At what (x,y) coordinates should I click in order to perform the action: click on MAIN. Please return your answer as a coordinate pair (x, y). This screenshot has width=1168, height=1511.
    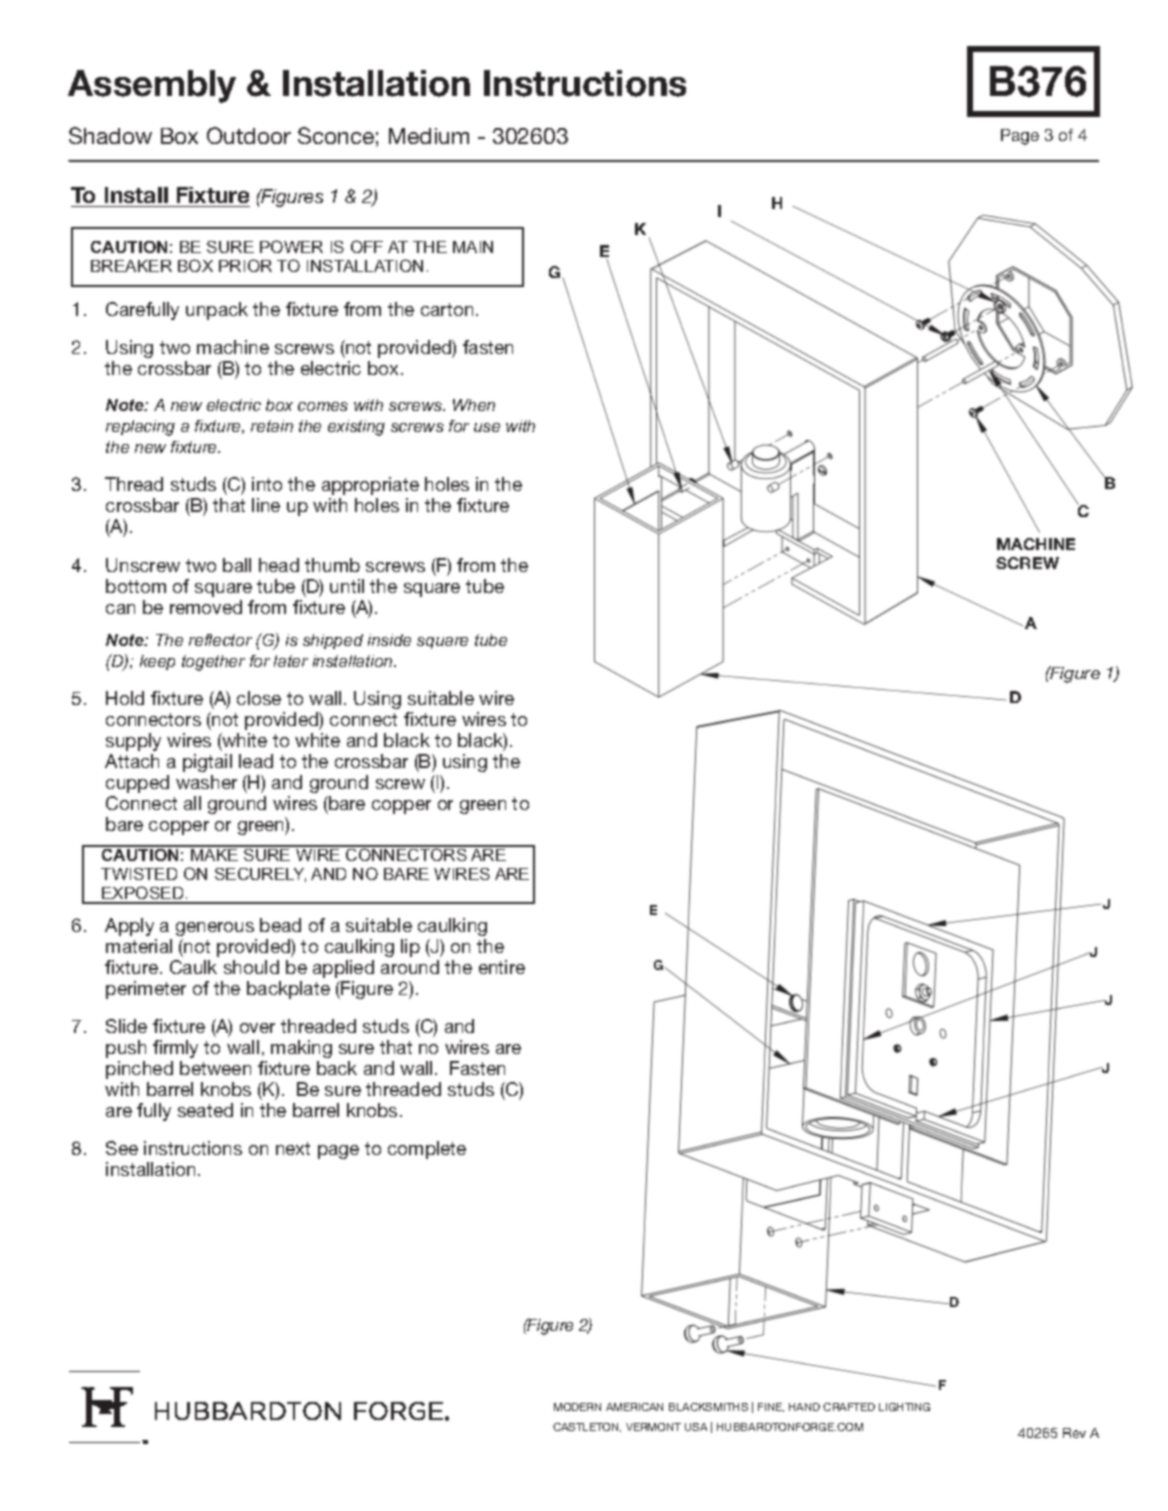
    Looking at the image, I should click on (473, 247).
